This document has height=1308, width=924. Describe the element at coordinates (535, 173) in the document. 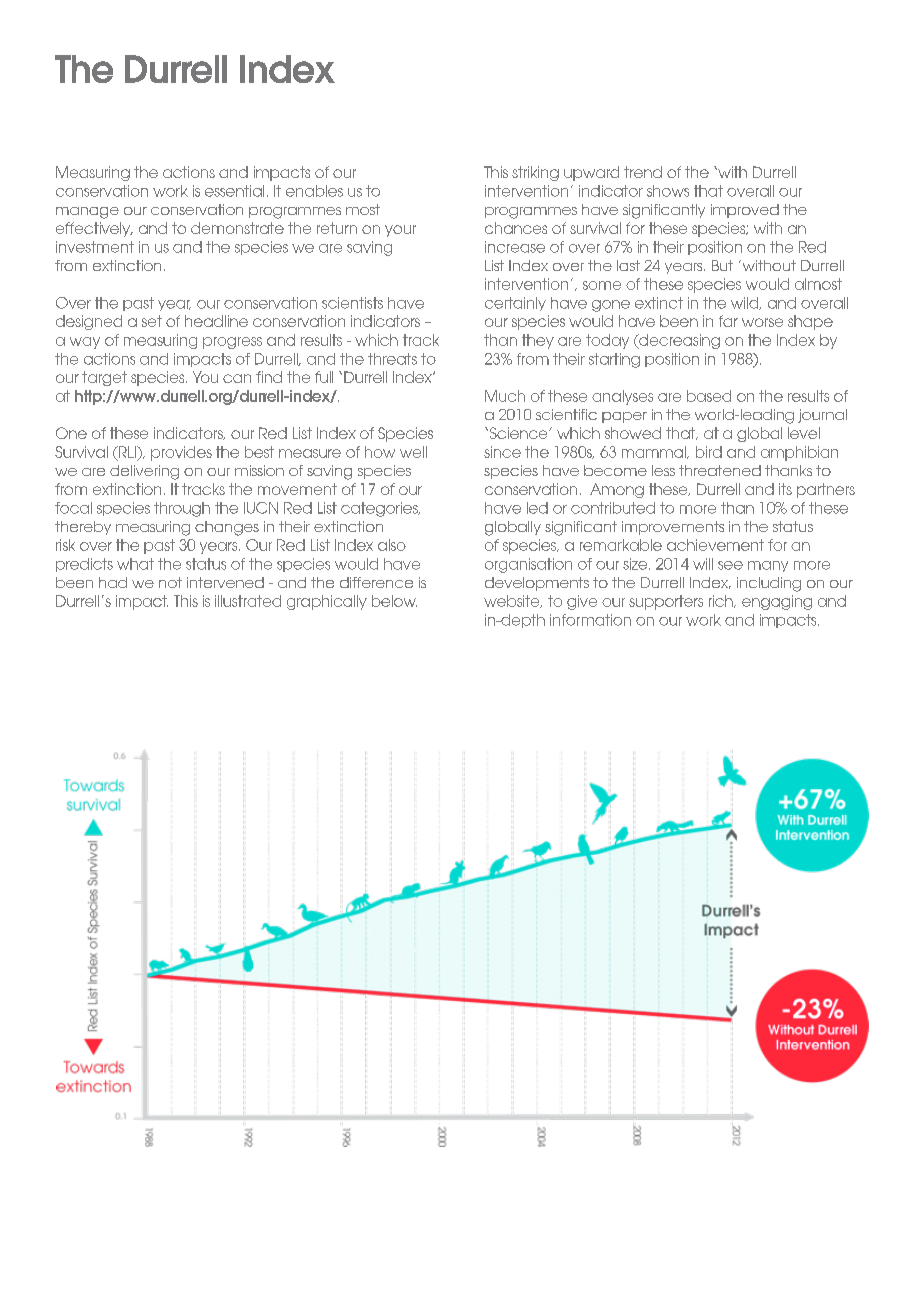

I see `striking` at that location.
